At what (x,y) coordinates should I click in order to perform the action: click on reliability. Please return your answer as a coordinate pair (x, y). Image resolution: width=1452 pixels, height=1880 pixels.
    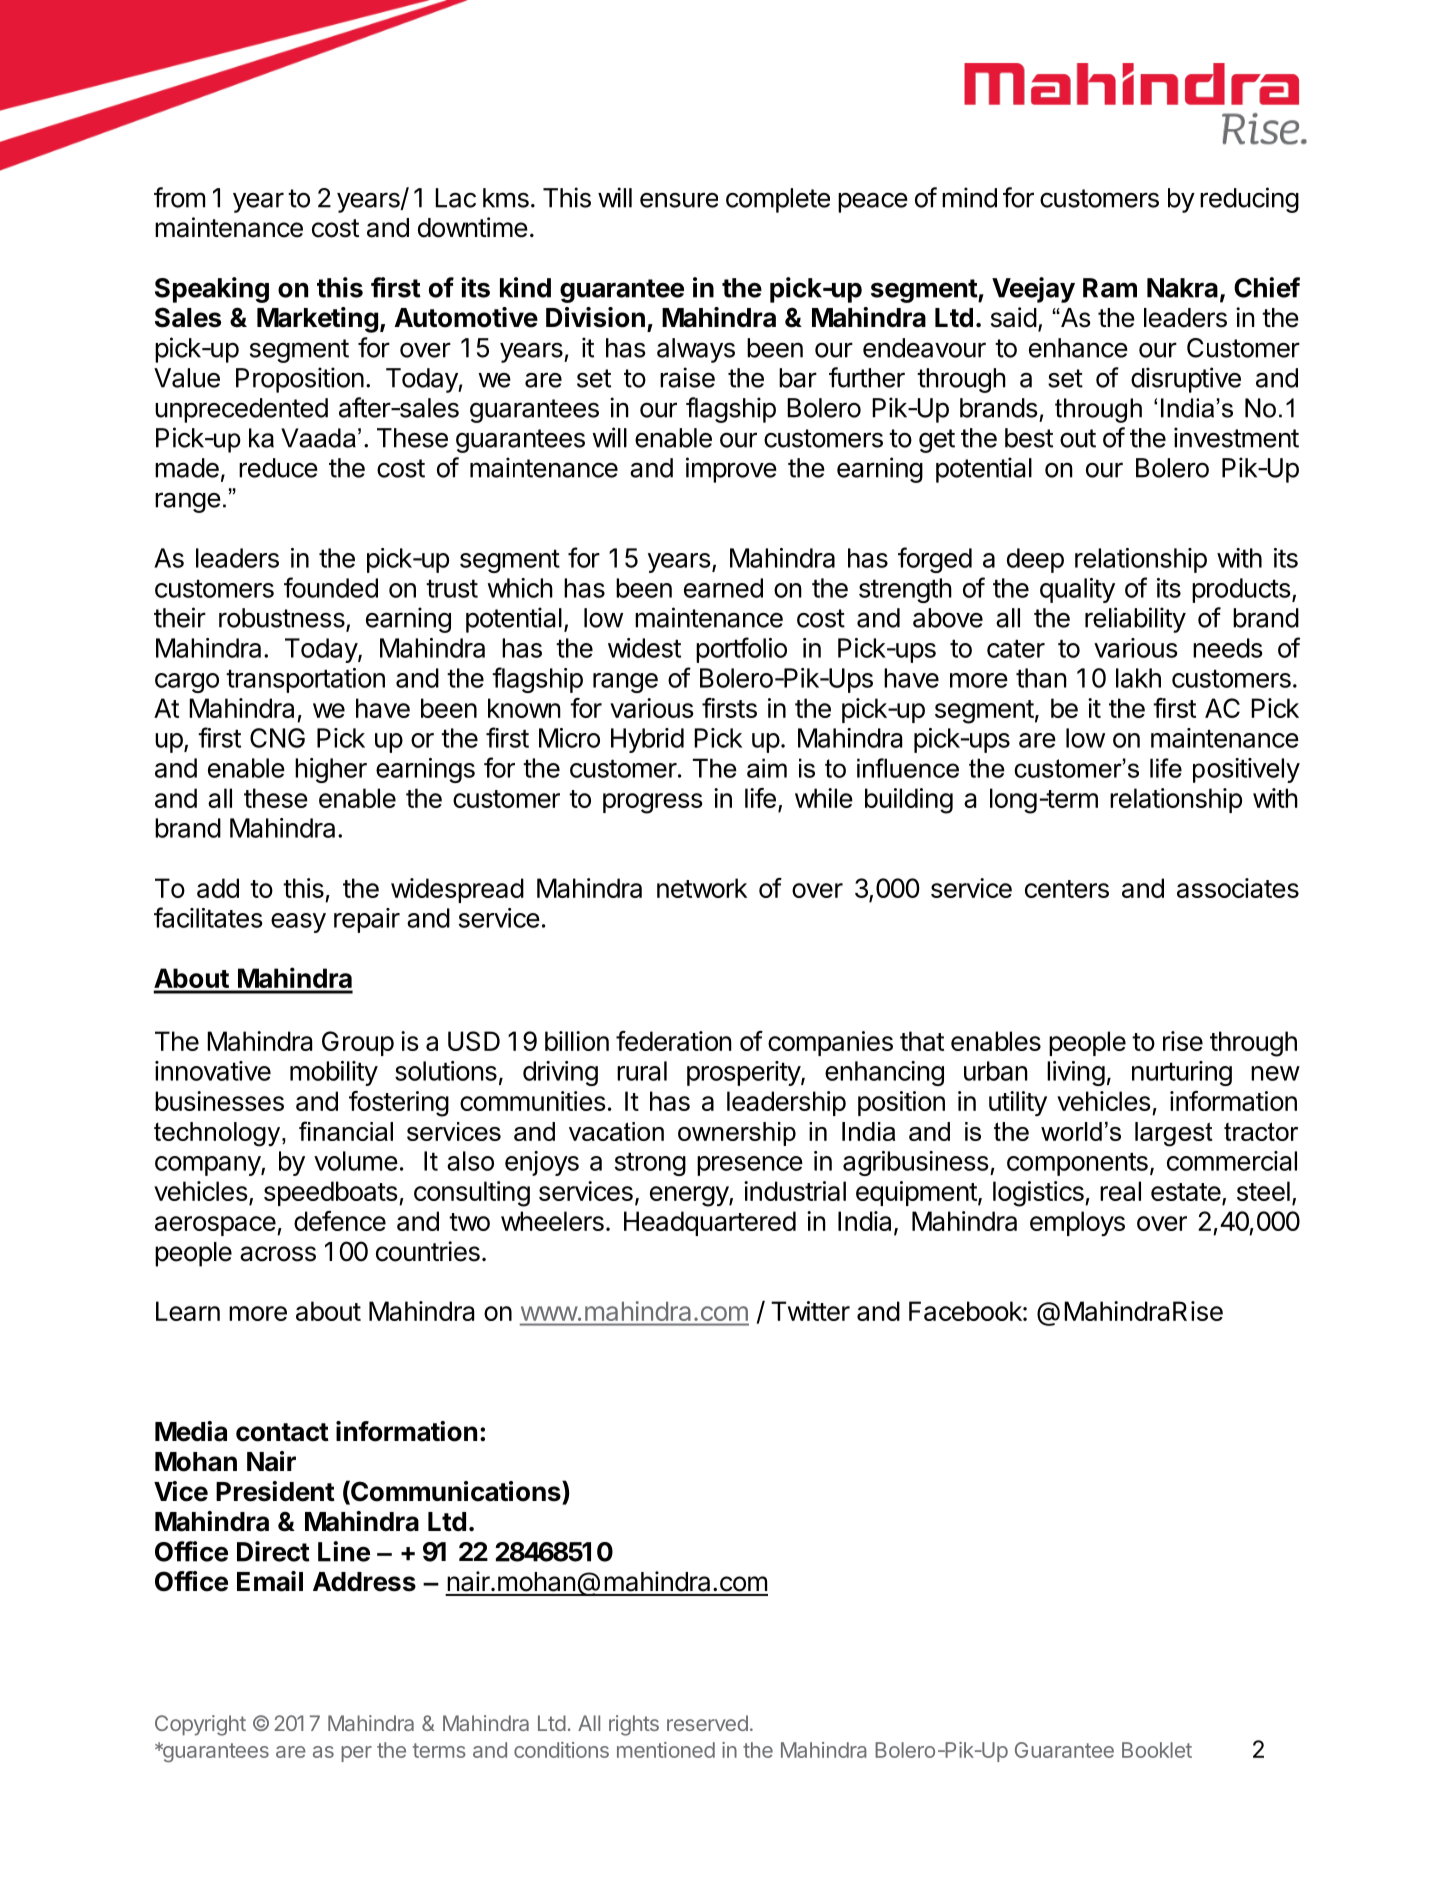
    Looking at the image, I should click on (1135, 620).
